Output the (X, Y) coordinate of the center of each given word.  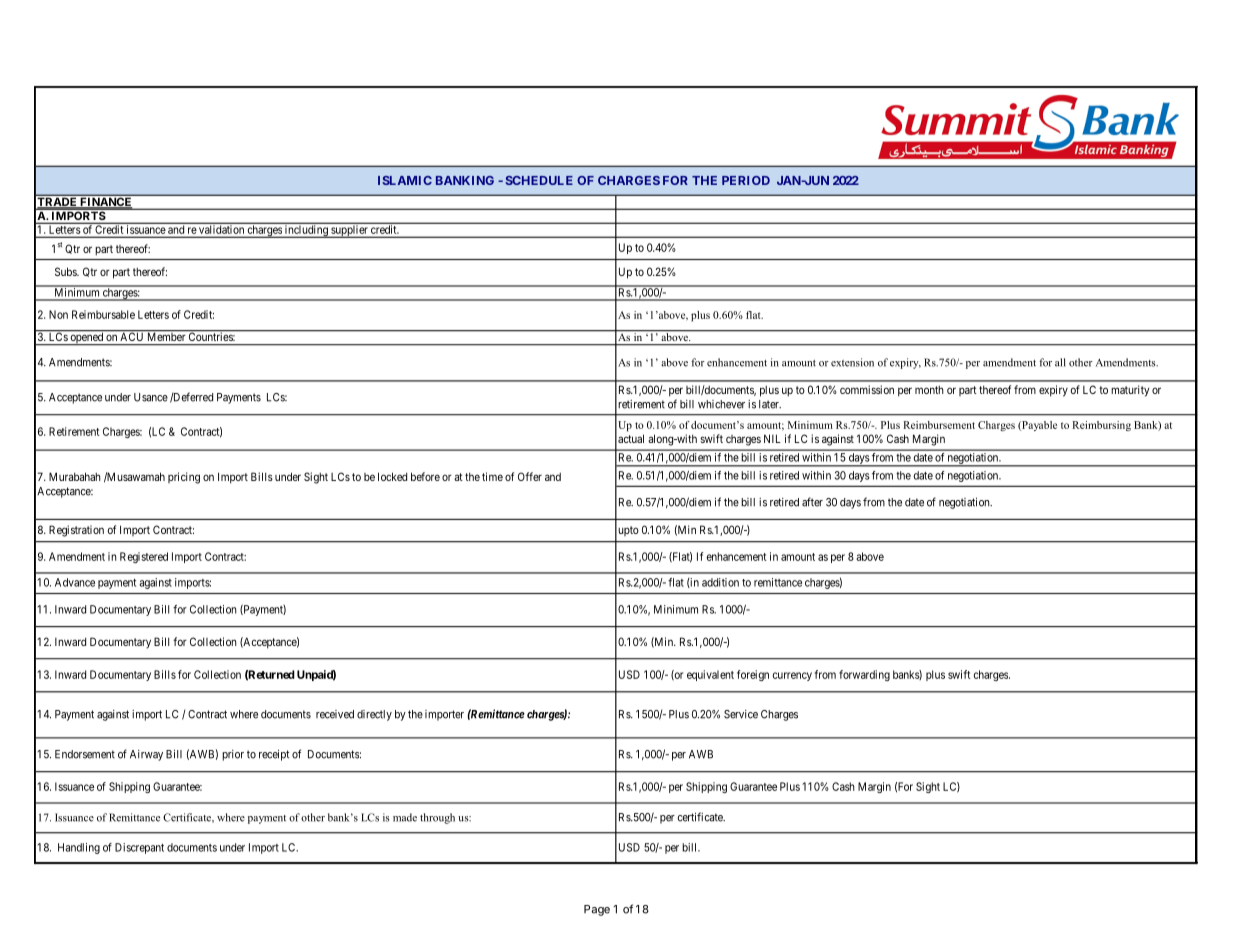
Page (597, 910)
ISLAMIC (405, 180)
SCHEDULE (539, 180)
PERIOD (746, 180)
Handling (79, 848)
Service (741, 714)
